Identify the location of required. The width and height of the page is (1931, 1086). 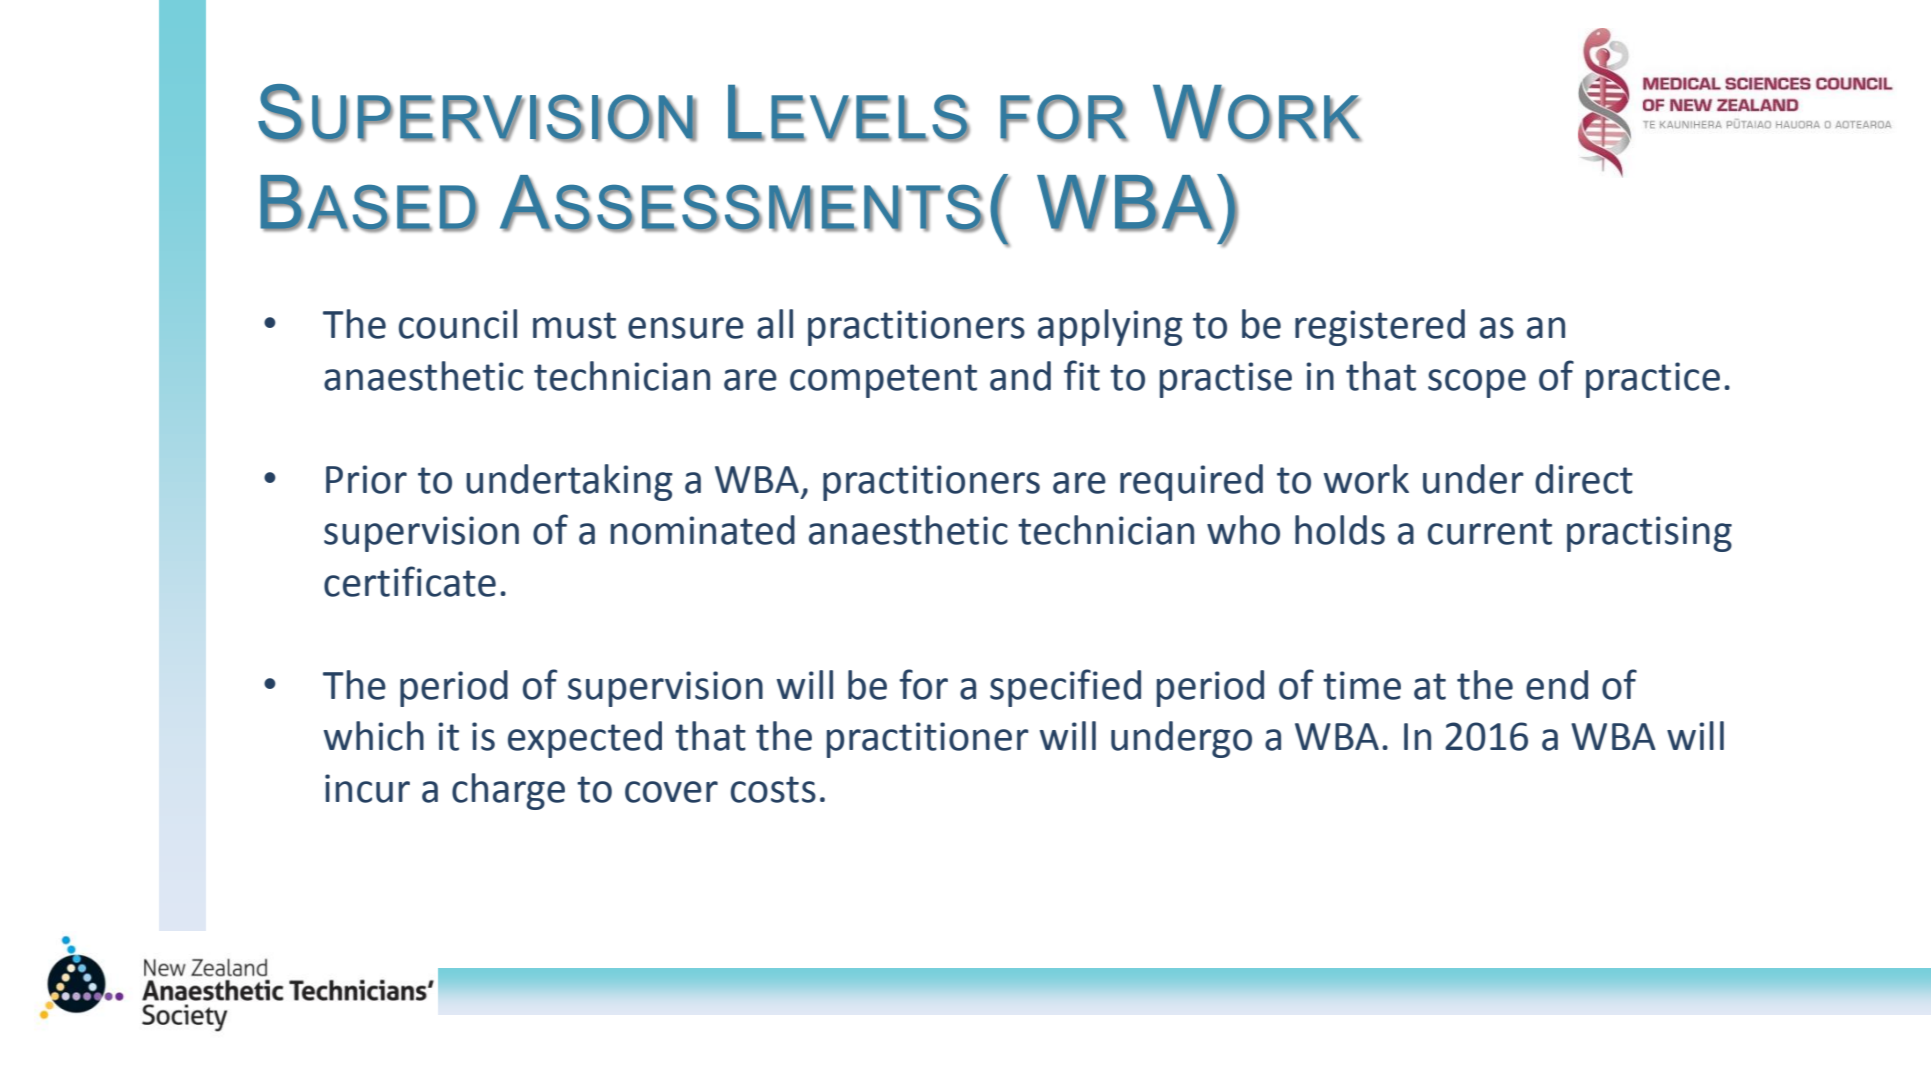
(1191, 482).
